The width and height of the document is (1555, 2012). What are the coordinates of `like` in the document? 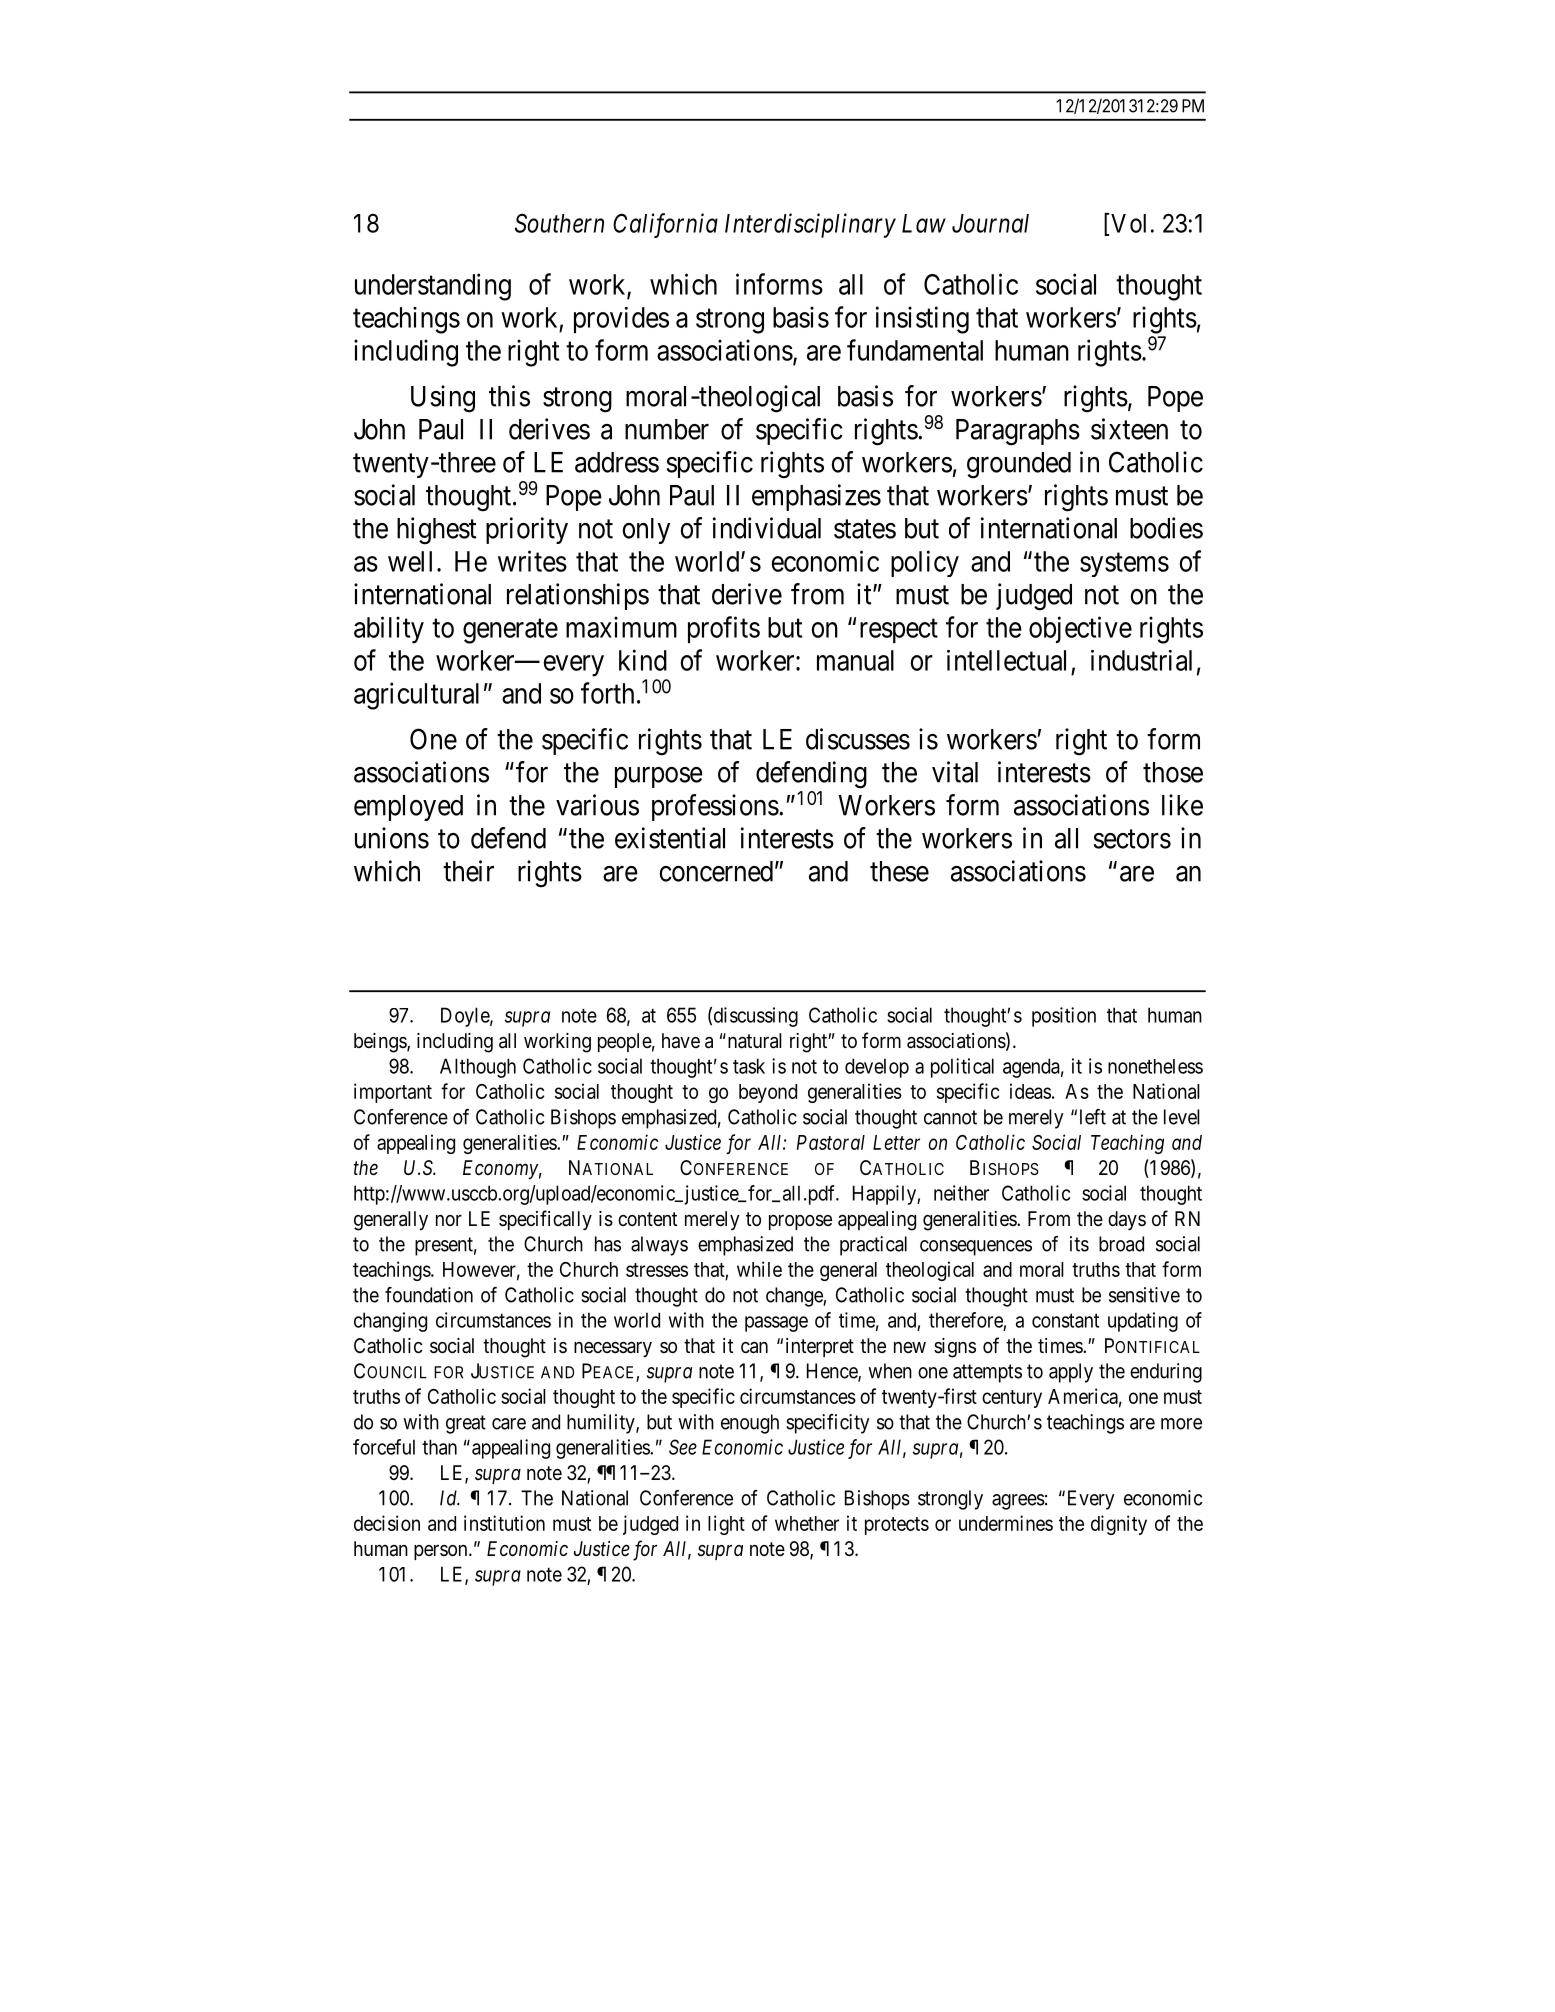 It's located at (1182, 805).
